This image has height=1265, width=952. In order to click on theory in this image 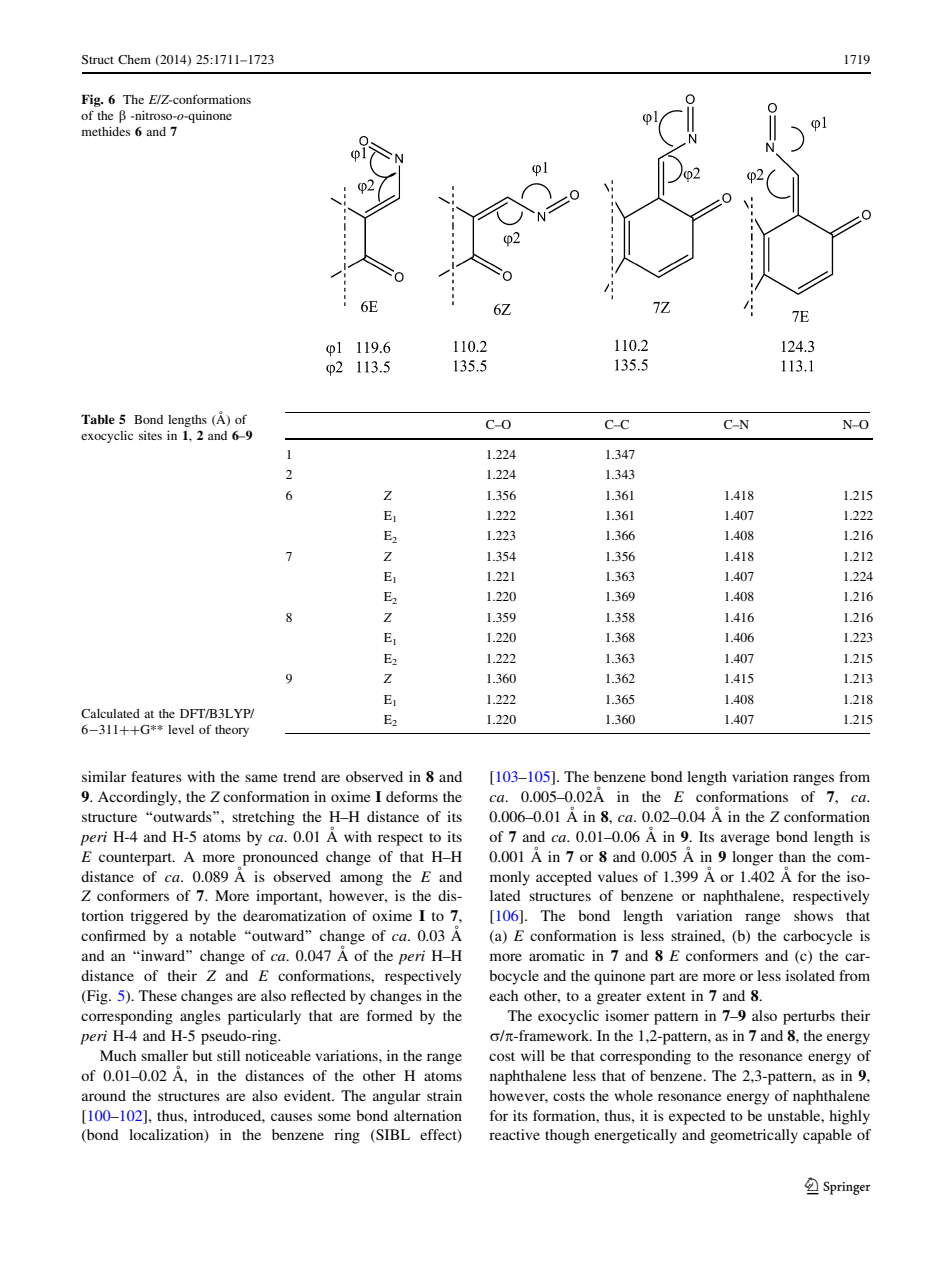, I will do `click(232, 731)`.
